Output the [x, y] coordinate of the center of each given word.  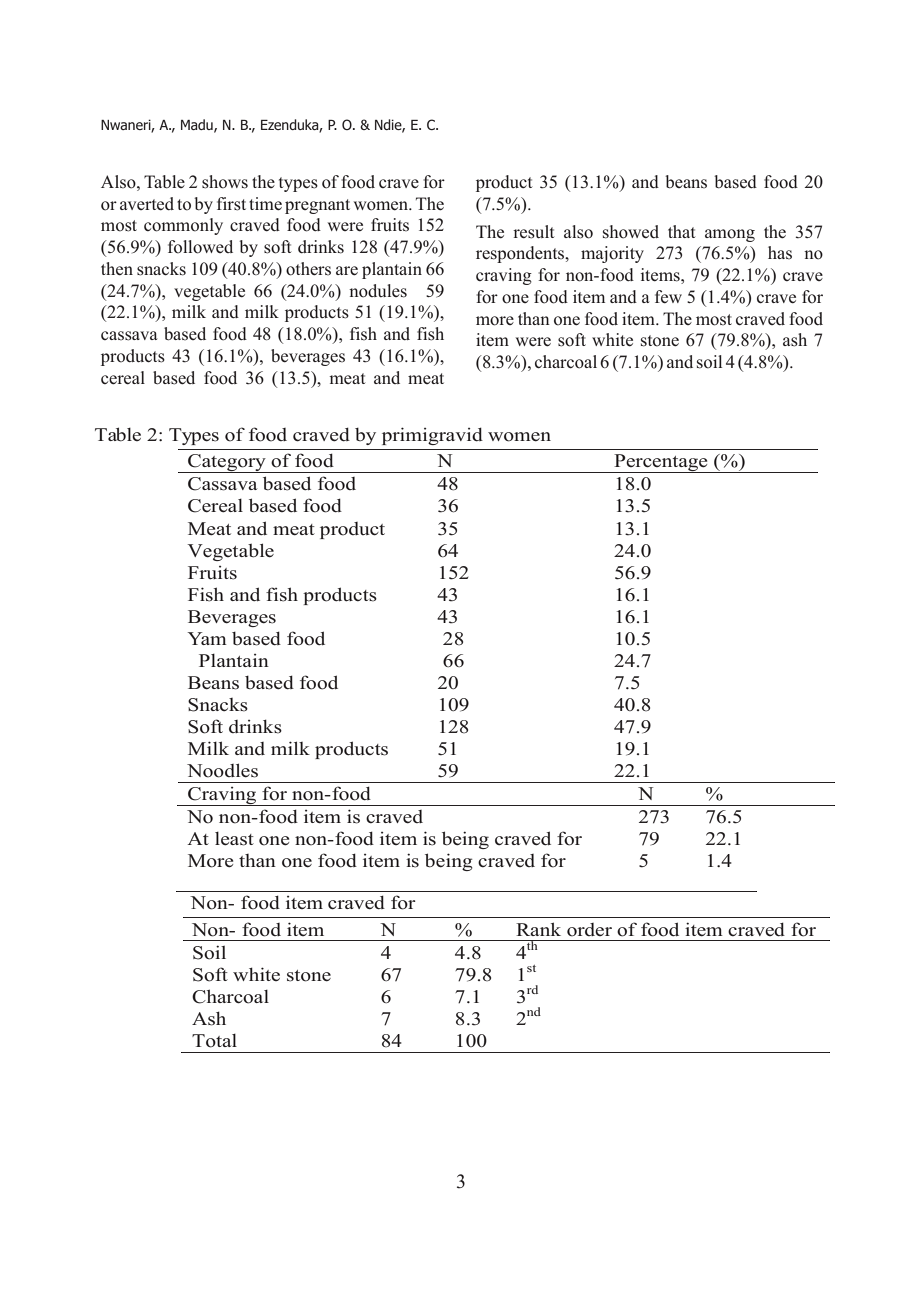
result [534, 232]
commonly [183, 226]
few [668, 297]
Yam [207, 638]
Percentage [661, 463]
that [682, 231]
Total [214, 1041]
